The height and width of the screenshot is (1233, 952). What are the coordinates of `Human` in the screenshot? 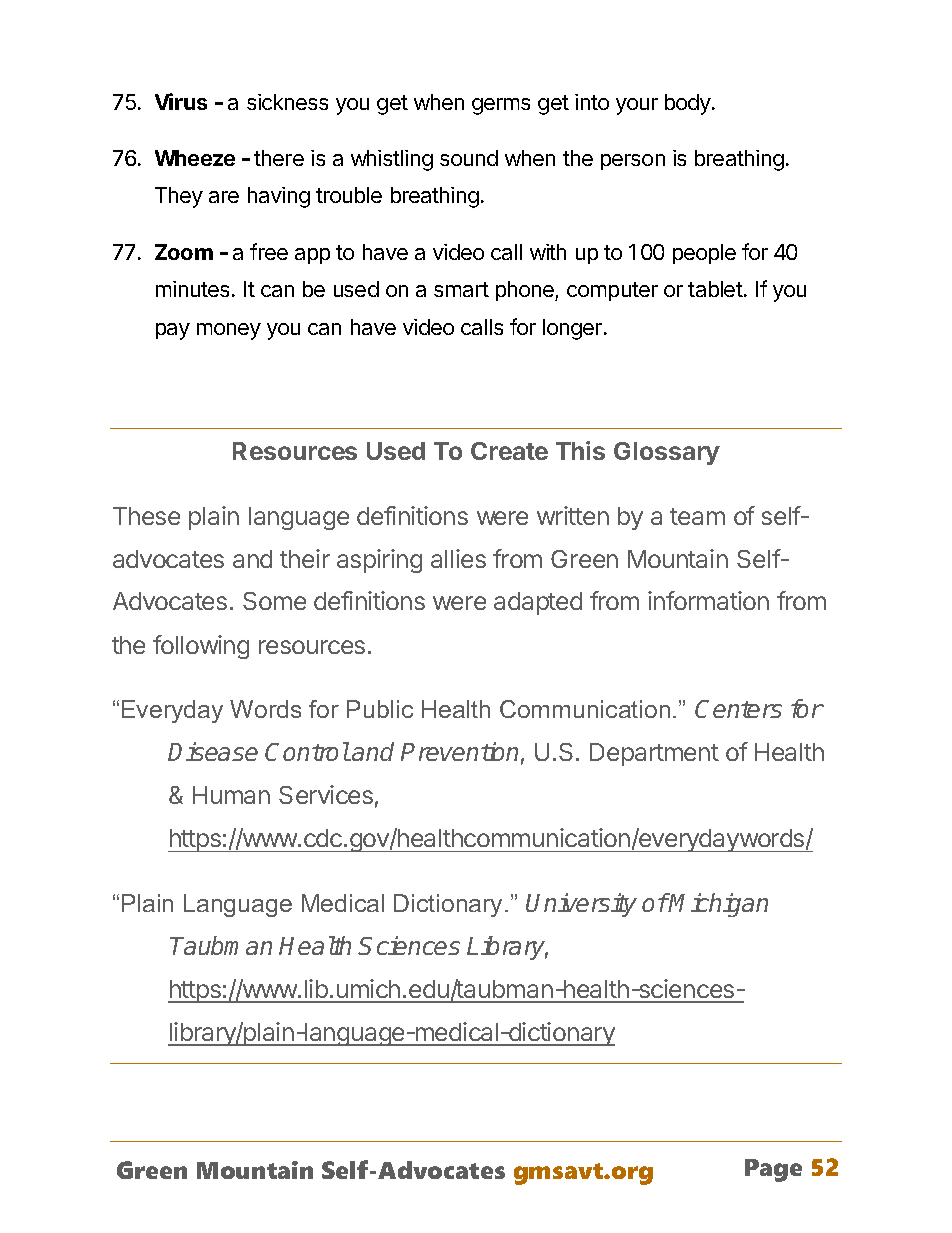 It's located at (231, 795).
